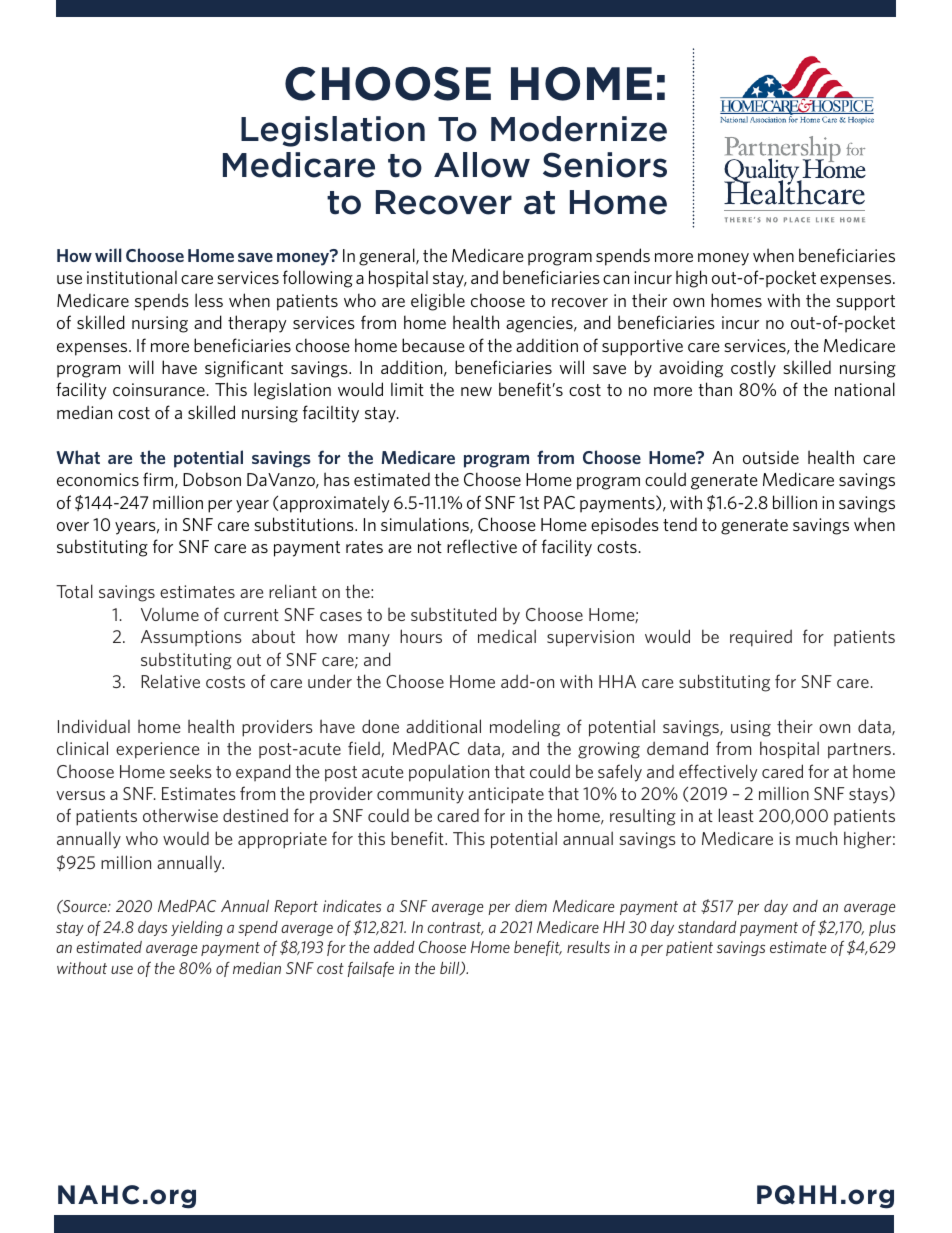  Describe the element at coordinates (605, 165) in the image. I see `Seniors` at that location.
